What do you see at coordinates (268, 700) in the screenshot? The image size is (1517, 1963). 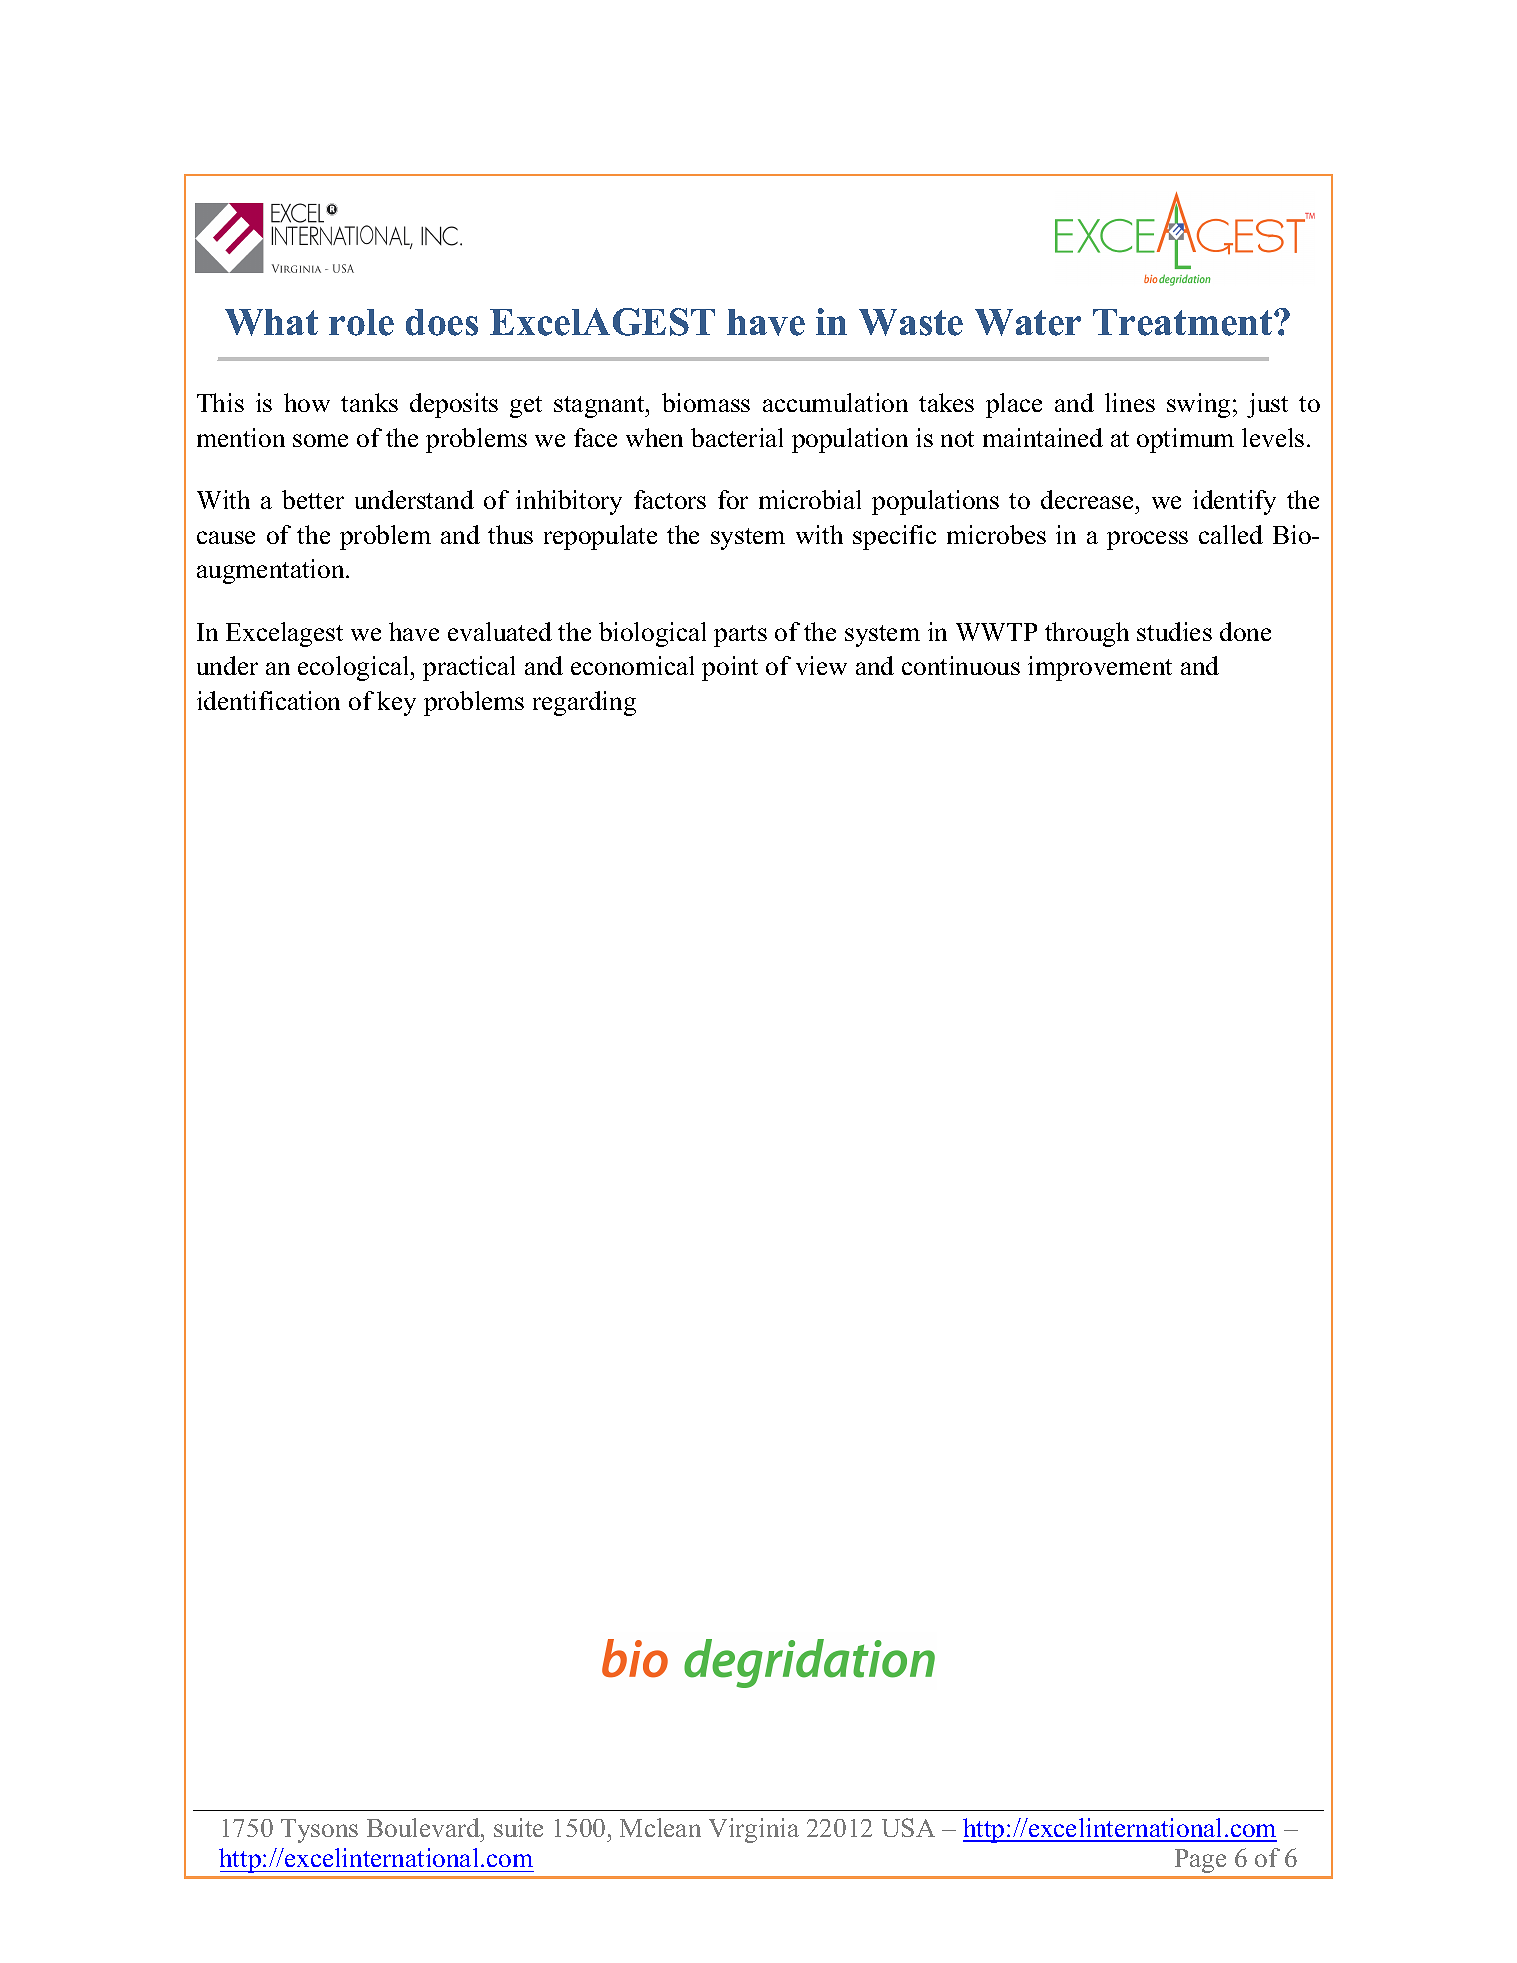 I see `identification` at bounding box center [268, 700].
